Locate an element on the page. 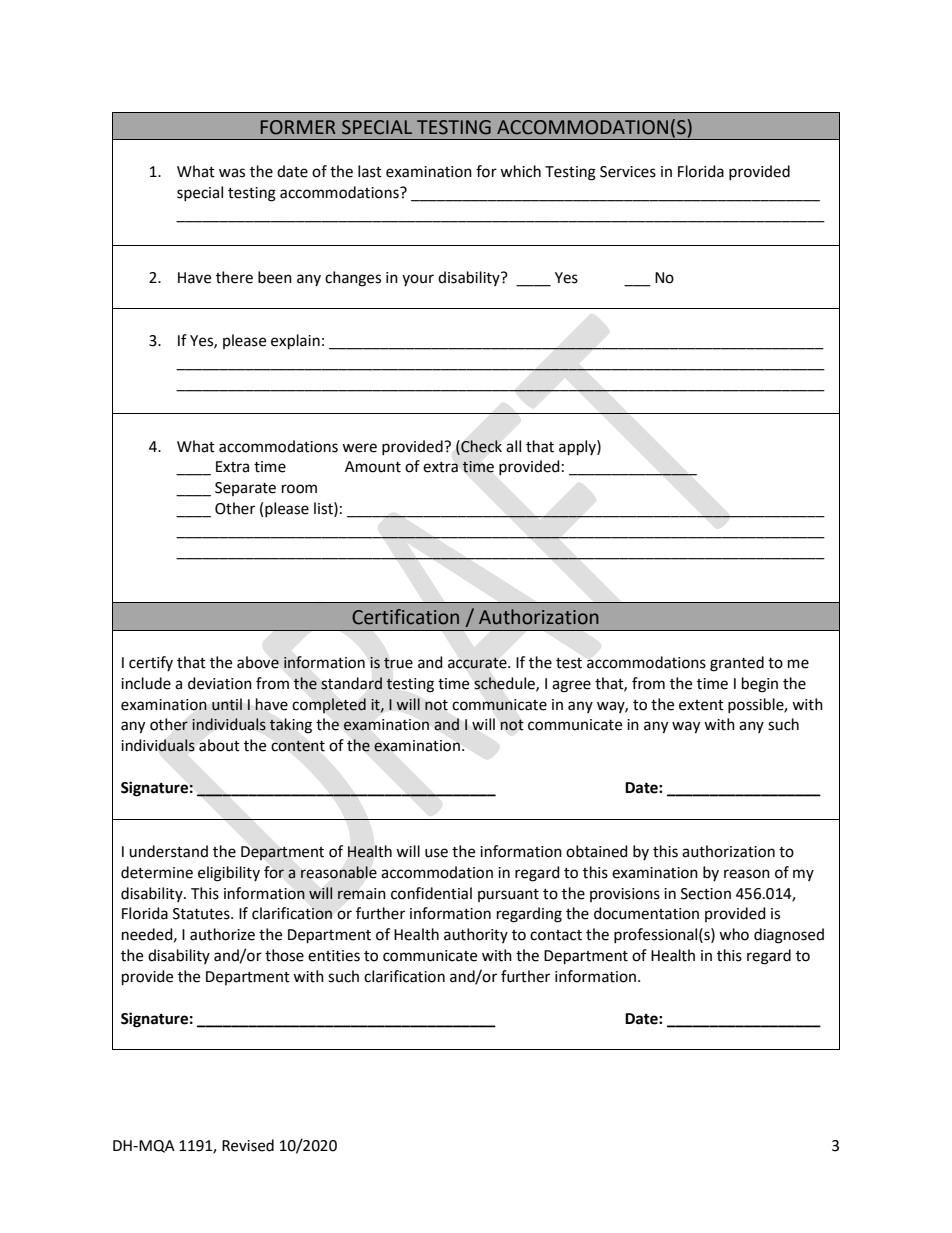 The width and height of the document is (952, 1233). Revised is located at coordinates (248, 1145).
